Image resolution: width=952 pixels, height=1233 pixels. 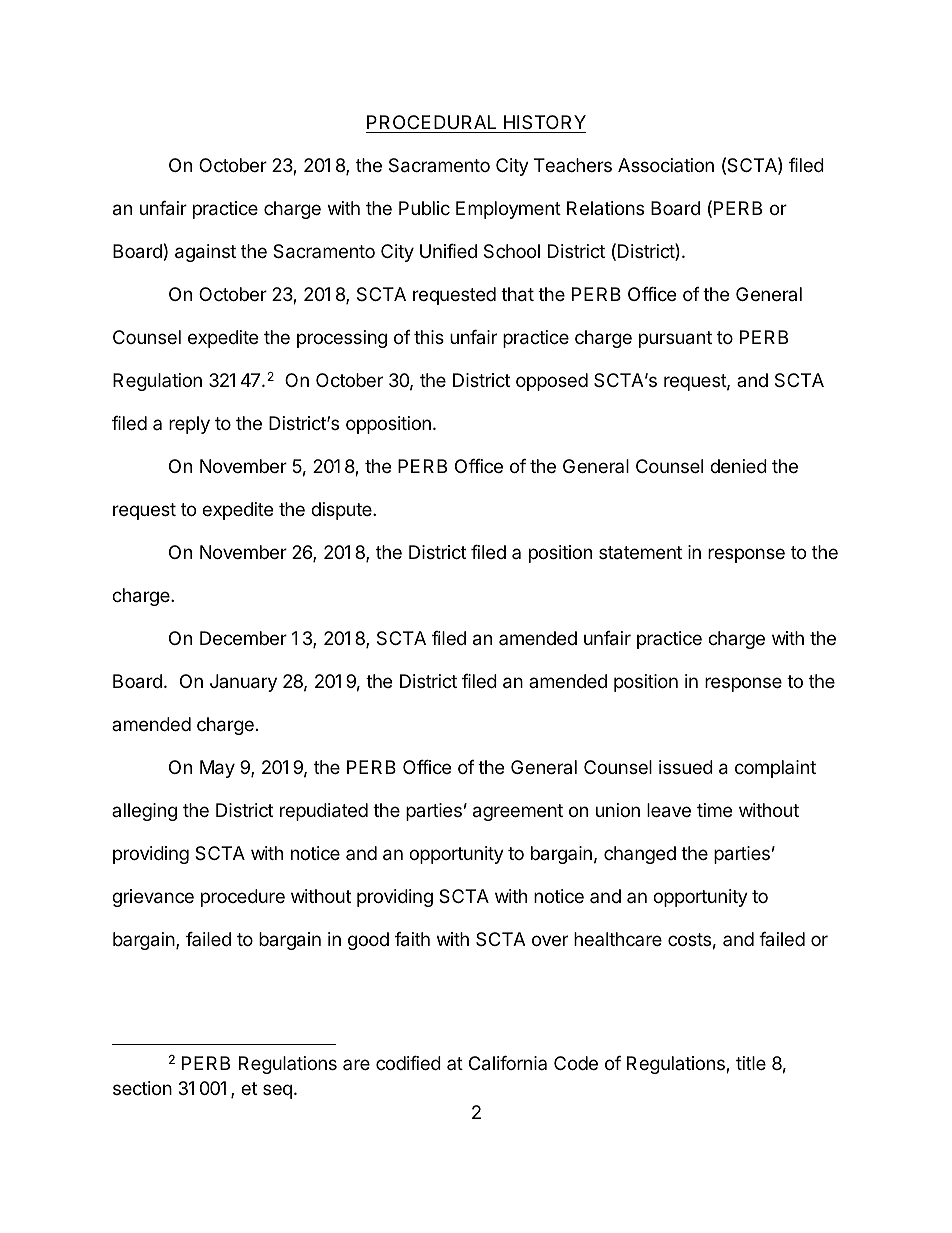 What do you see at coordinates (518, 812) in the screenshot?
I see `agreement` at bounding box center [518, 812].
